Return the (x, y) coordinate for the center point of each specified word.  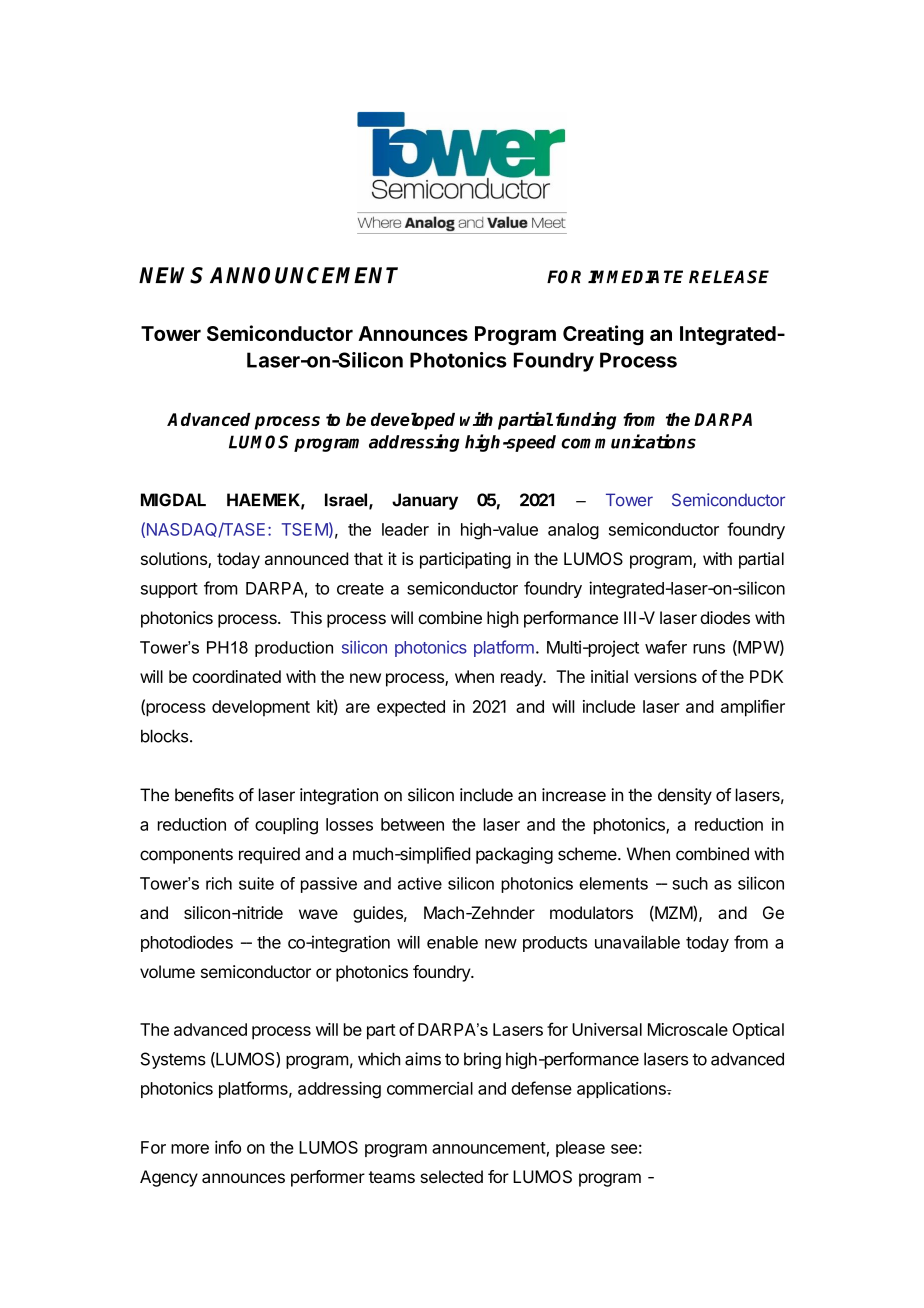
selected (452, 1176)
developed (413, 421)
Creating (603, 335)
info (228, 1147)
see (624, 1149)
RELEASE (729, 277)
